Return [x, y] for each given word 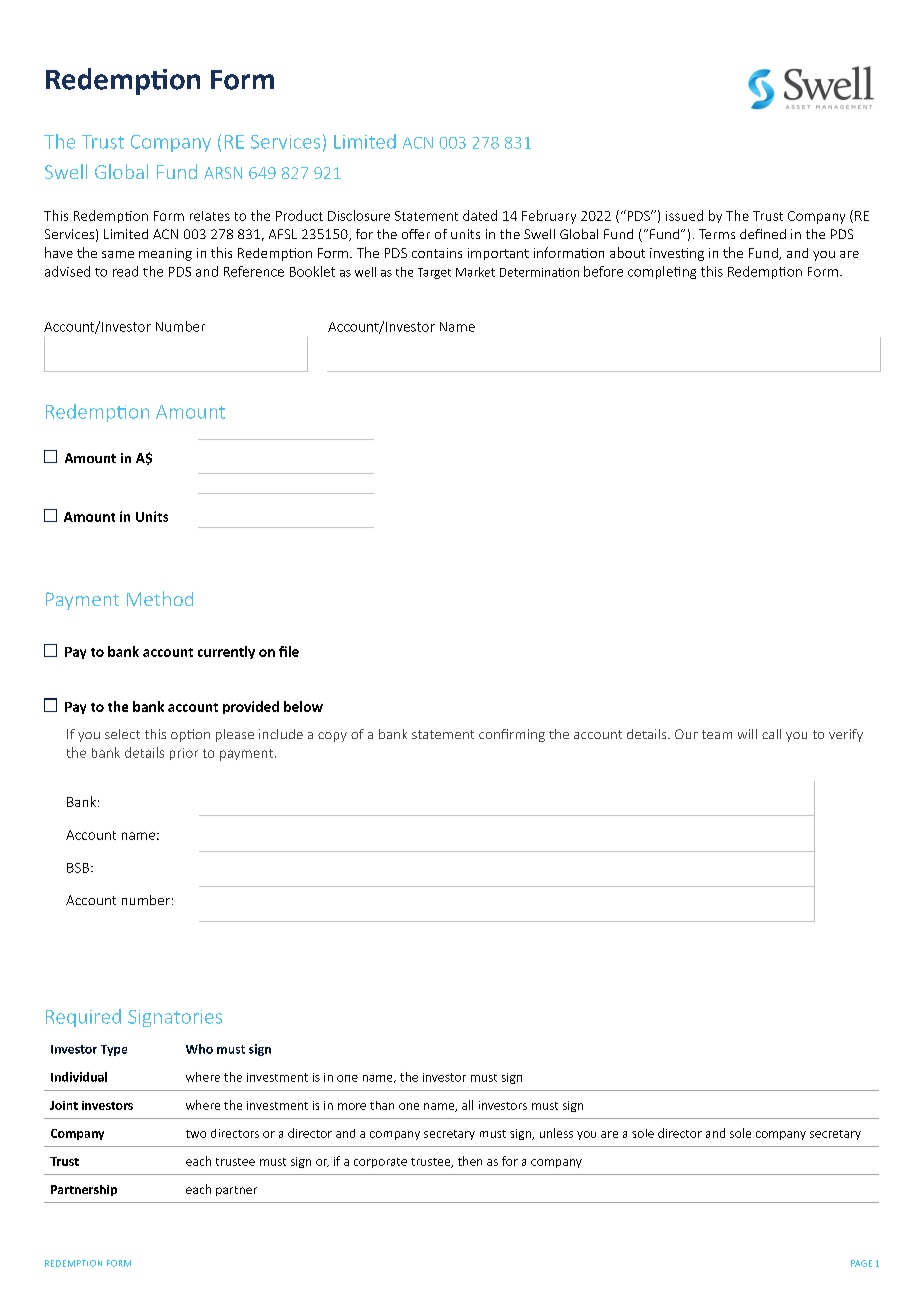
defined [763, 234]
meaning [165, 254]
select [122, 734]
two [196, 1134]
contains [437, 253]
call [771, 734]
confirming [512, 735]
